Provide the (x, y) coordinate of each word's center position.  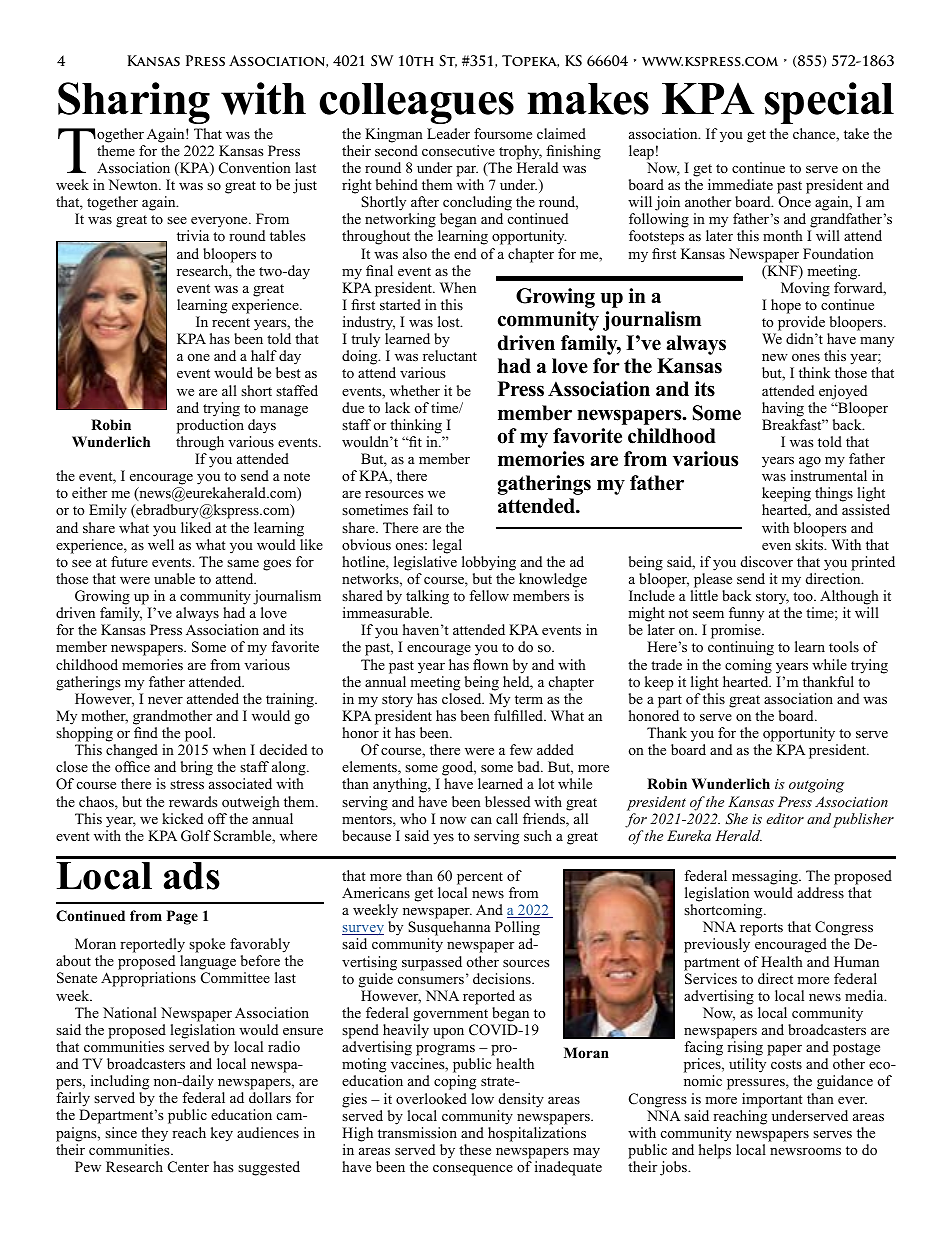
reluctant (450, 355)
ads (192, 876)
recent (231, 322)
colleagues (416, 103)
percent (480, 878)
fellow (489, 596)
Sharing (134, 103)
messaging (766, 877)
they (154, 1134)
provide (801, 323)
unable (174, 578)
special (829, 103)
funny (746, 616)
